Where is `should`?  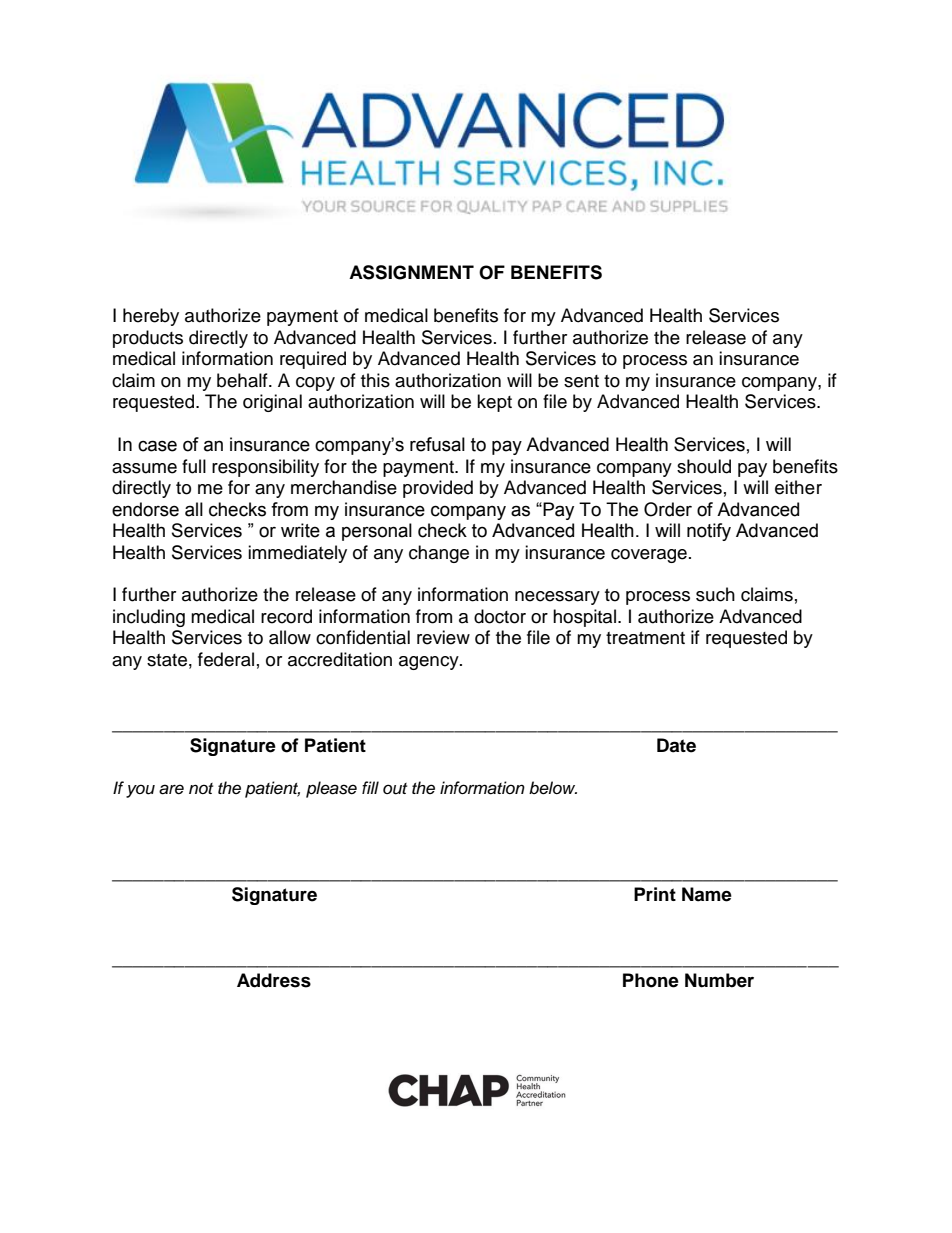 should is located at coordinates (704, 466).
